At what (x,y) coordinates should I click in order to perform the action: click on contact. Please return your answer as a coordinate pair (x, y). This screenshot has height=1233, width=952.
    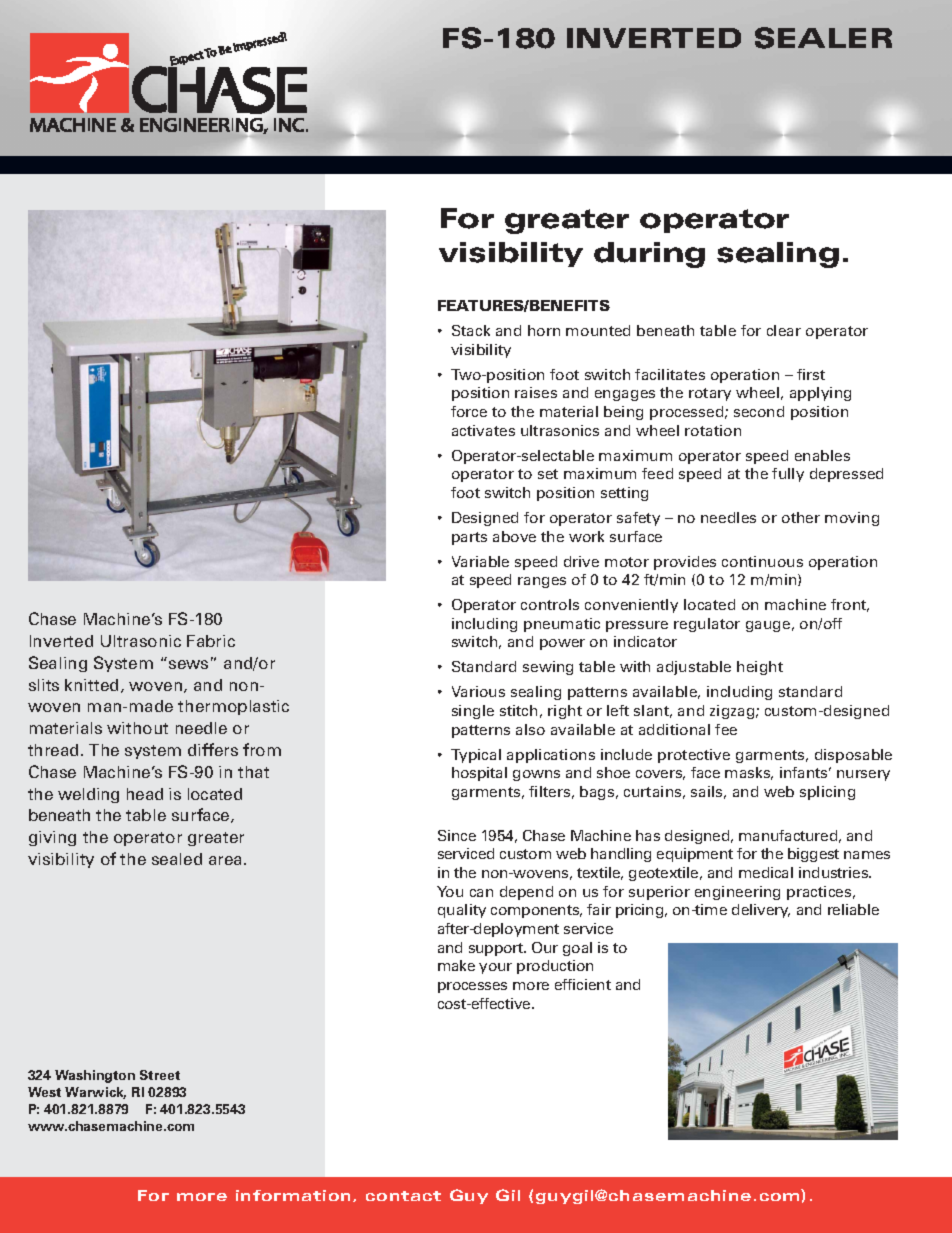
    Looking at the image, I should click on (403, 1196).
